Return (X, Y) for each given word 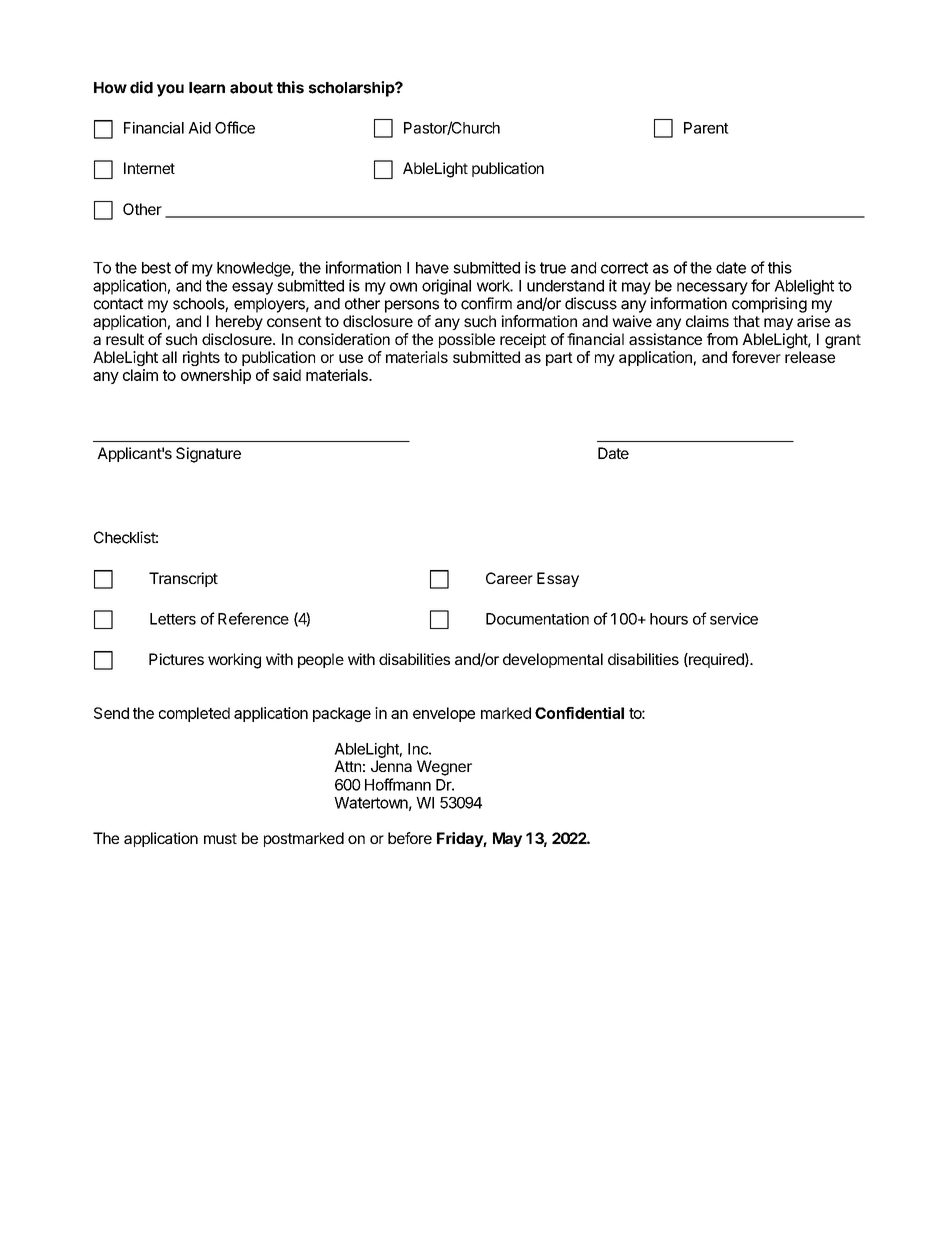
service (734, 619)
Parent (706, 128)
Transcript (183, 579)
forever (756, 357)
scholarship (353, 89)
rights (201, 358)
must (220, 838)
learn (207, 88)
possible (467, 340)
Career (509, 578)
